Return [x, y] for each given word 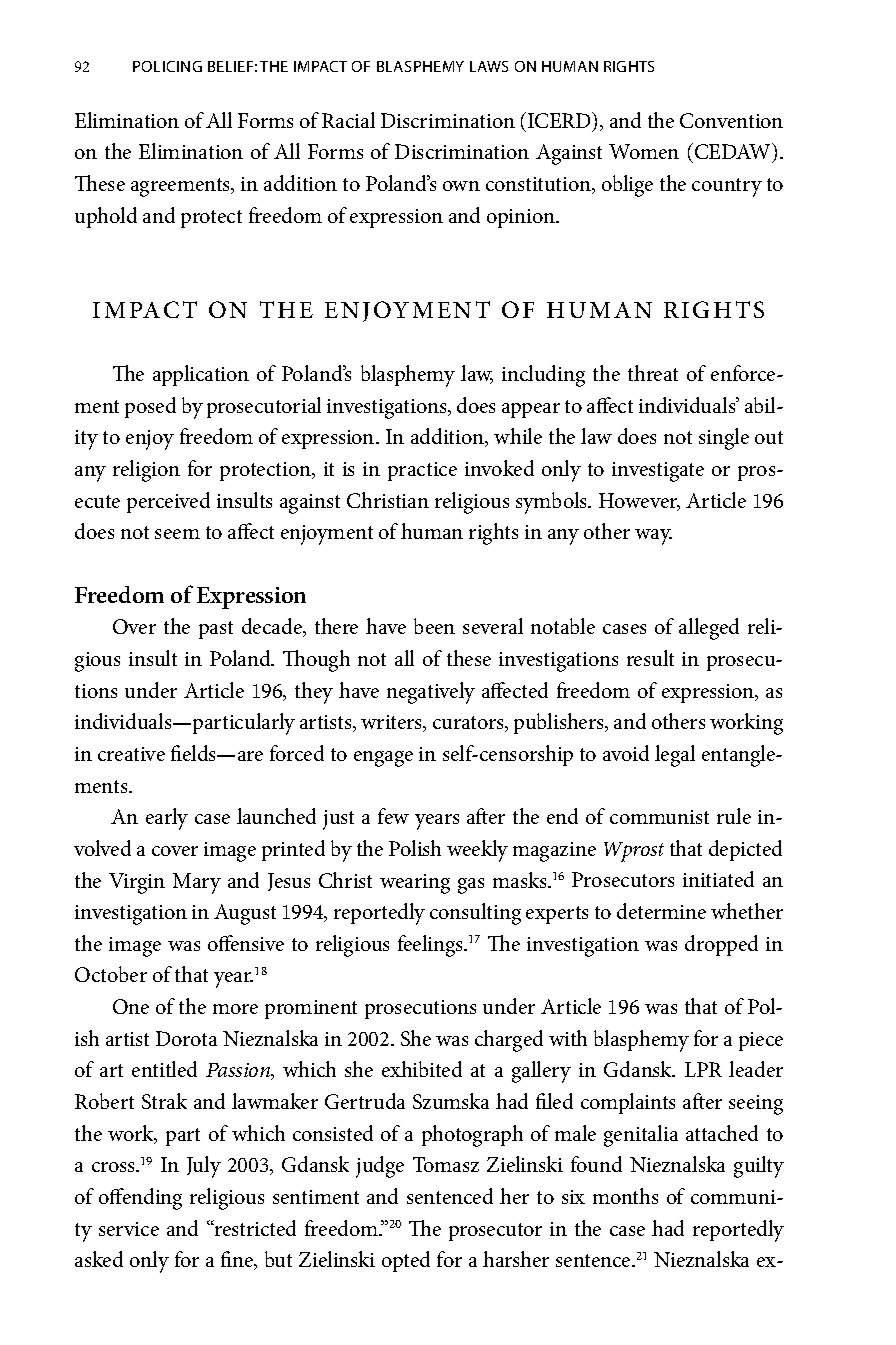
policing [167, 66]
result [650, 658]
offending [140, 1199]
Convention [731, 120]
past [216, 630]
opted [406, 1261]
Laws [489, 66]
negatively [431, 693]
